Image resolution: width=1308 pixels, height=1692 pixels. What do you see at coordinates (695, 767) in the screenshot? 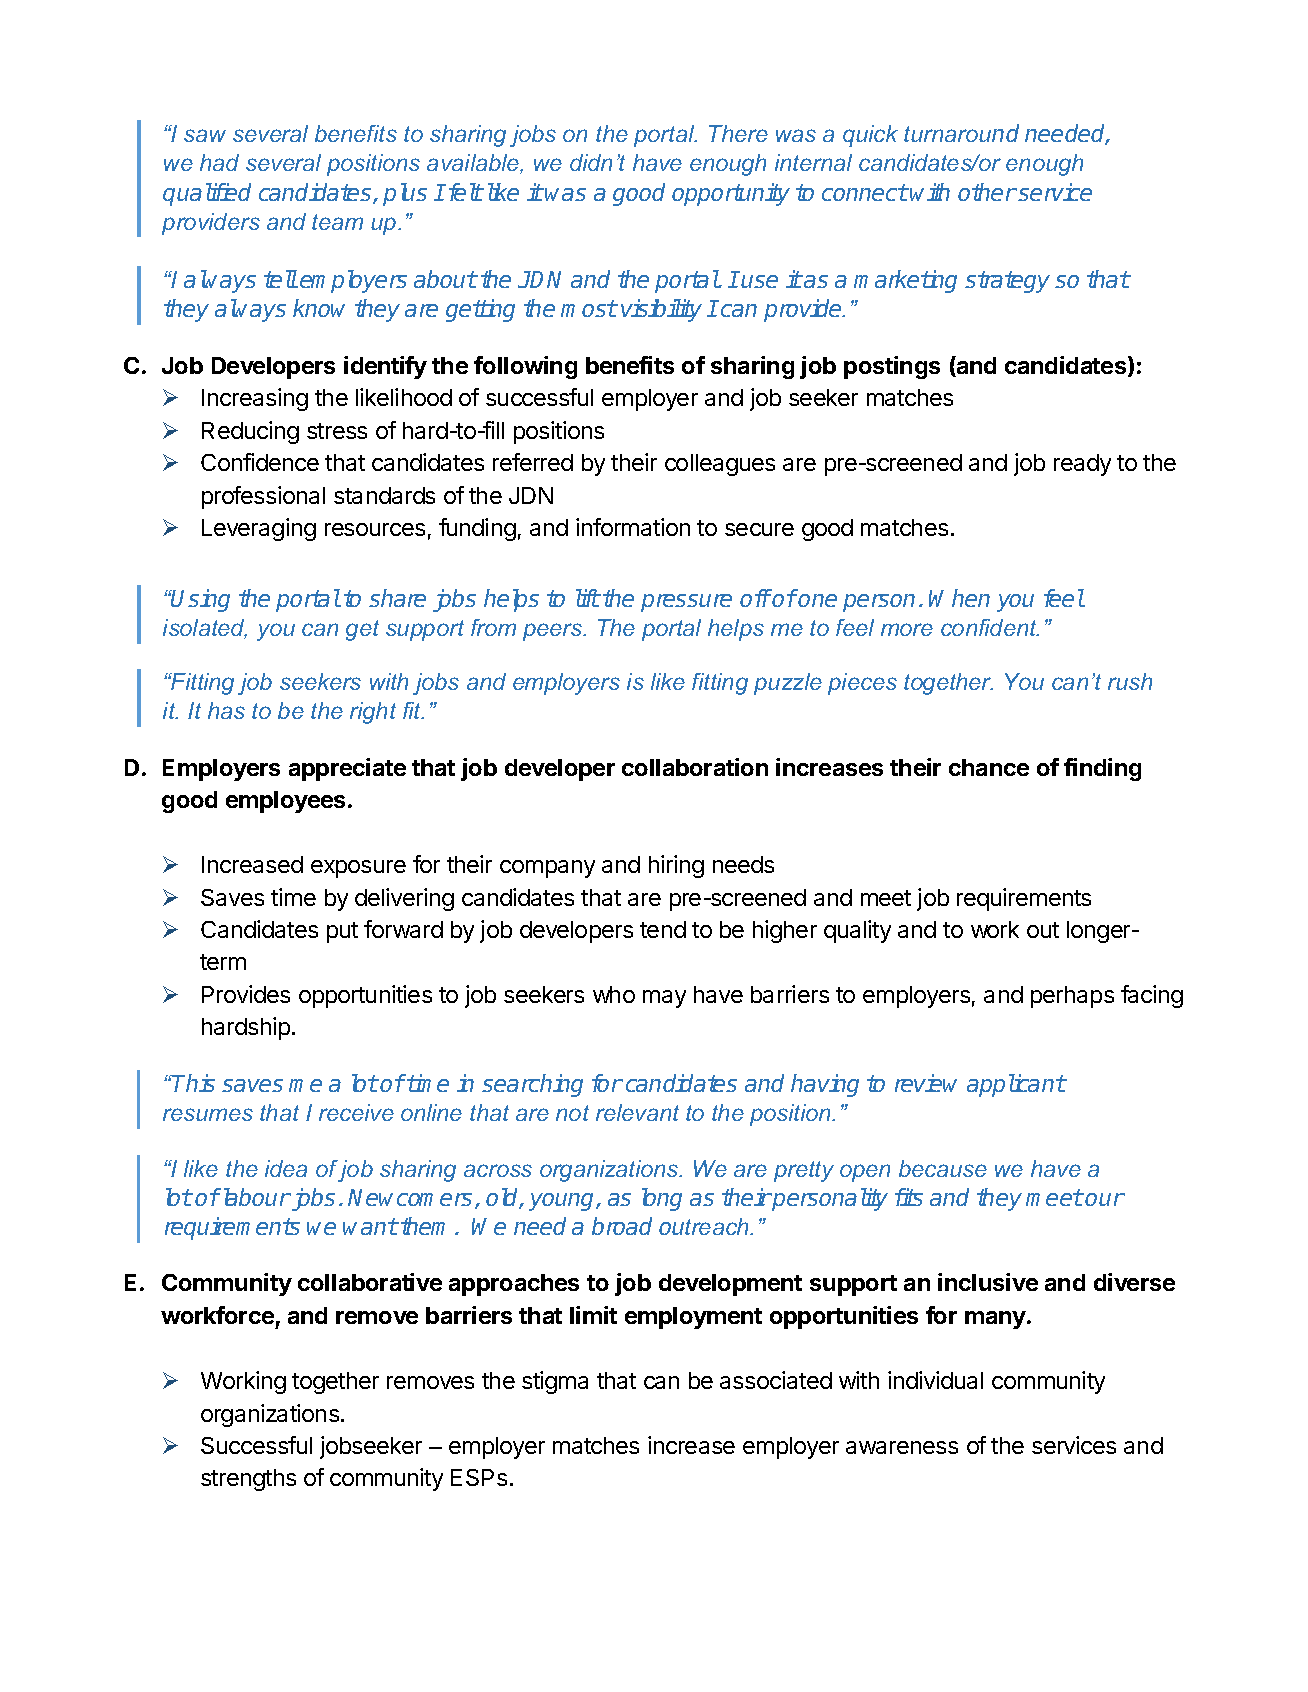
I see `collaboration` at bounding box center [695, 767].
